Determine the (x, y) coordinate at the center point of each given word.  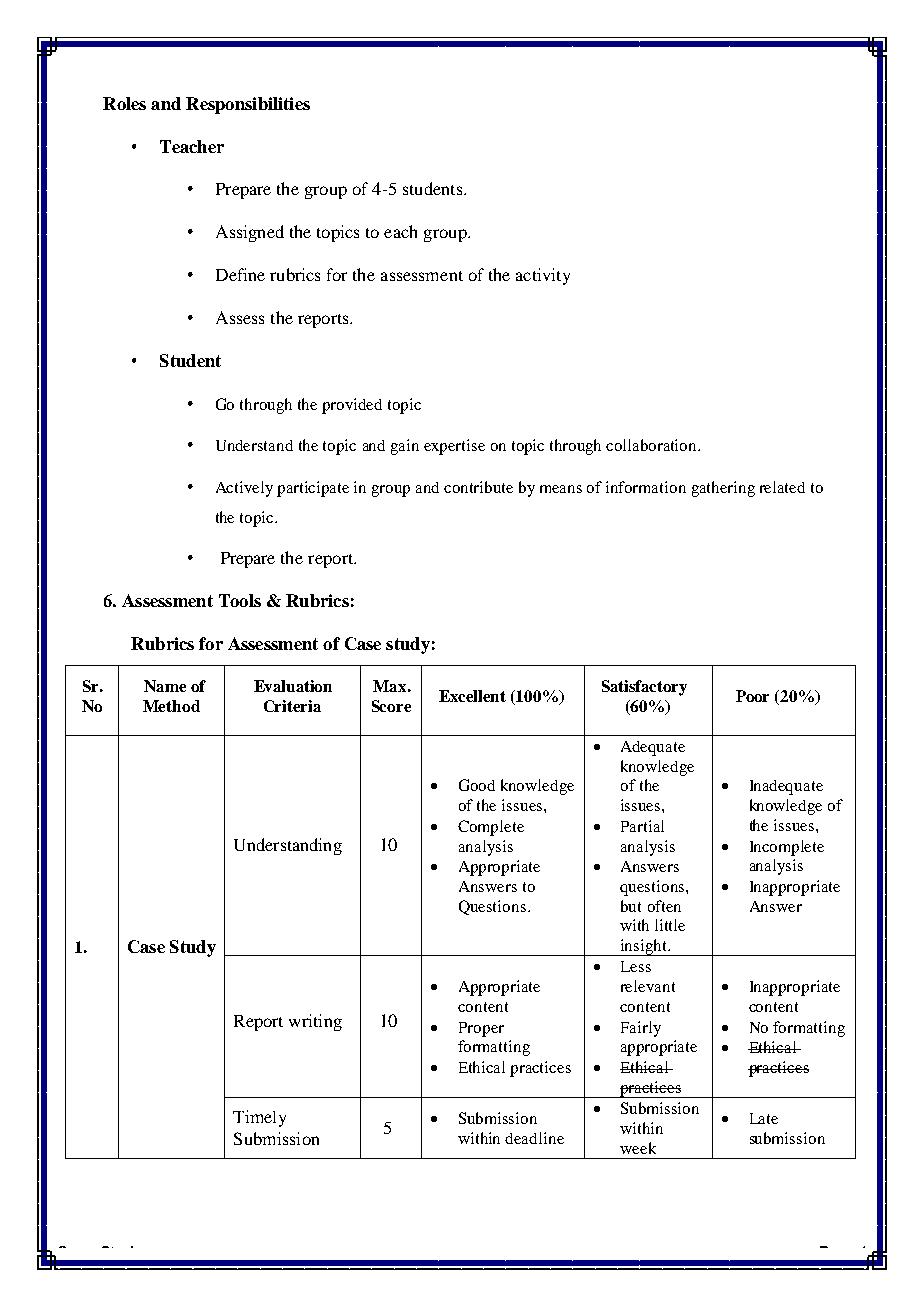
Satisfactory (644, 688)
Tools (240, 600)
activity (543, 276)
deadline (534, 1138)
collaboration (652, 445)
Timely (259, 1118)
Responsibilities (248, 105)
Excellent (472, 696)
